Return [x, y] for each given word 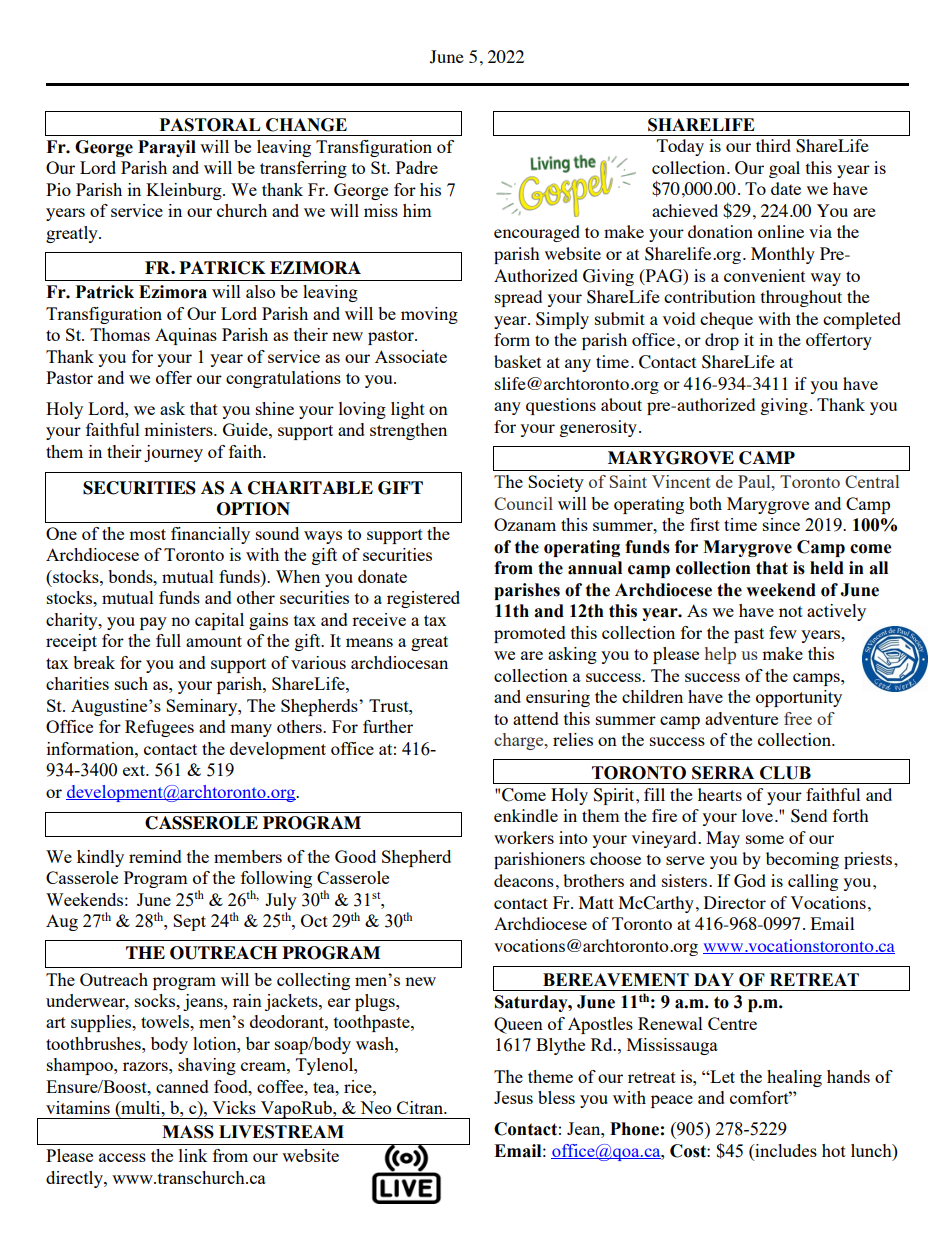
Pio [58, 189]
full [168, 640]
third [773, 145]
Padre [417, 167]
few [783, 632]
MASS [188, 1132]
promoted [530, 634]
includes [785, 1150]
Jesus [513, 1097]
